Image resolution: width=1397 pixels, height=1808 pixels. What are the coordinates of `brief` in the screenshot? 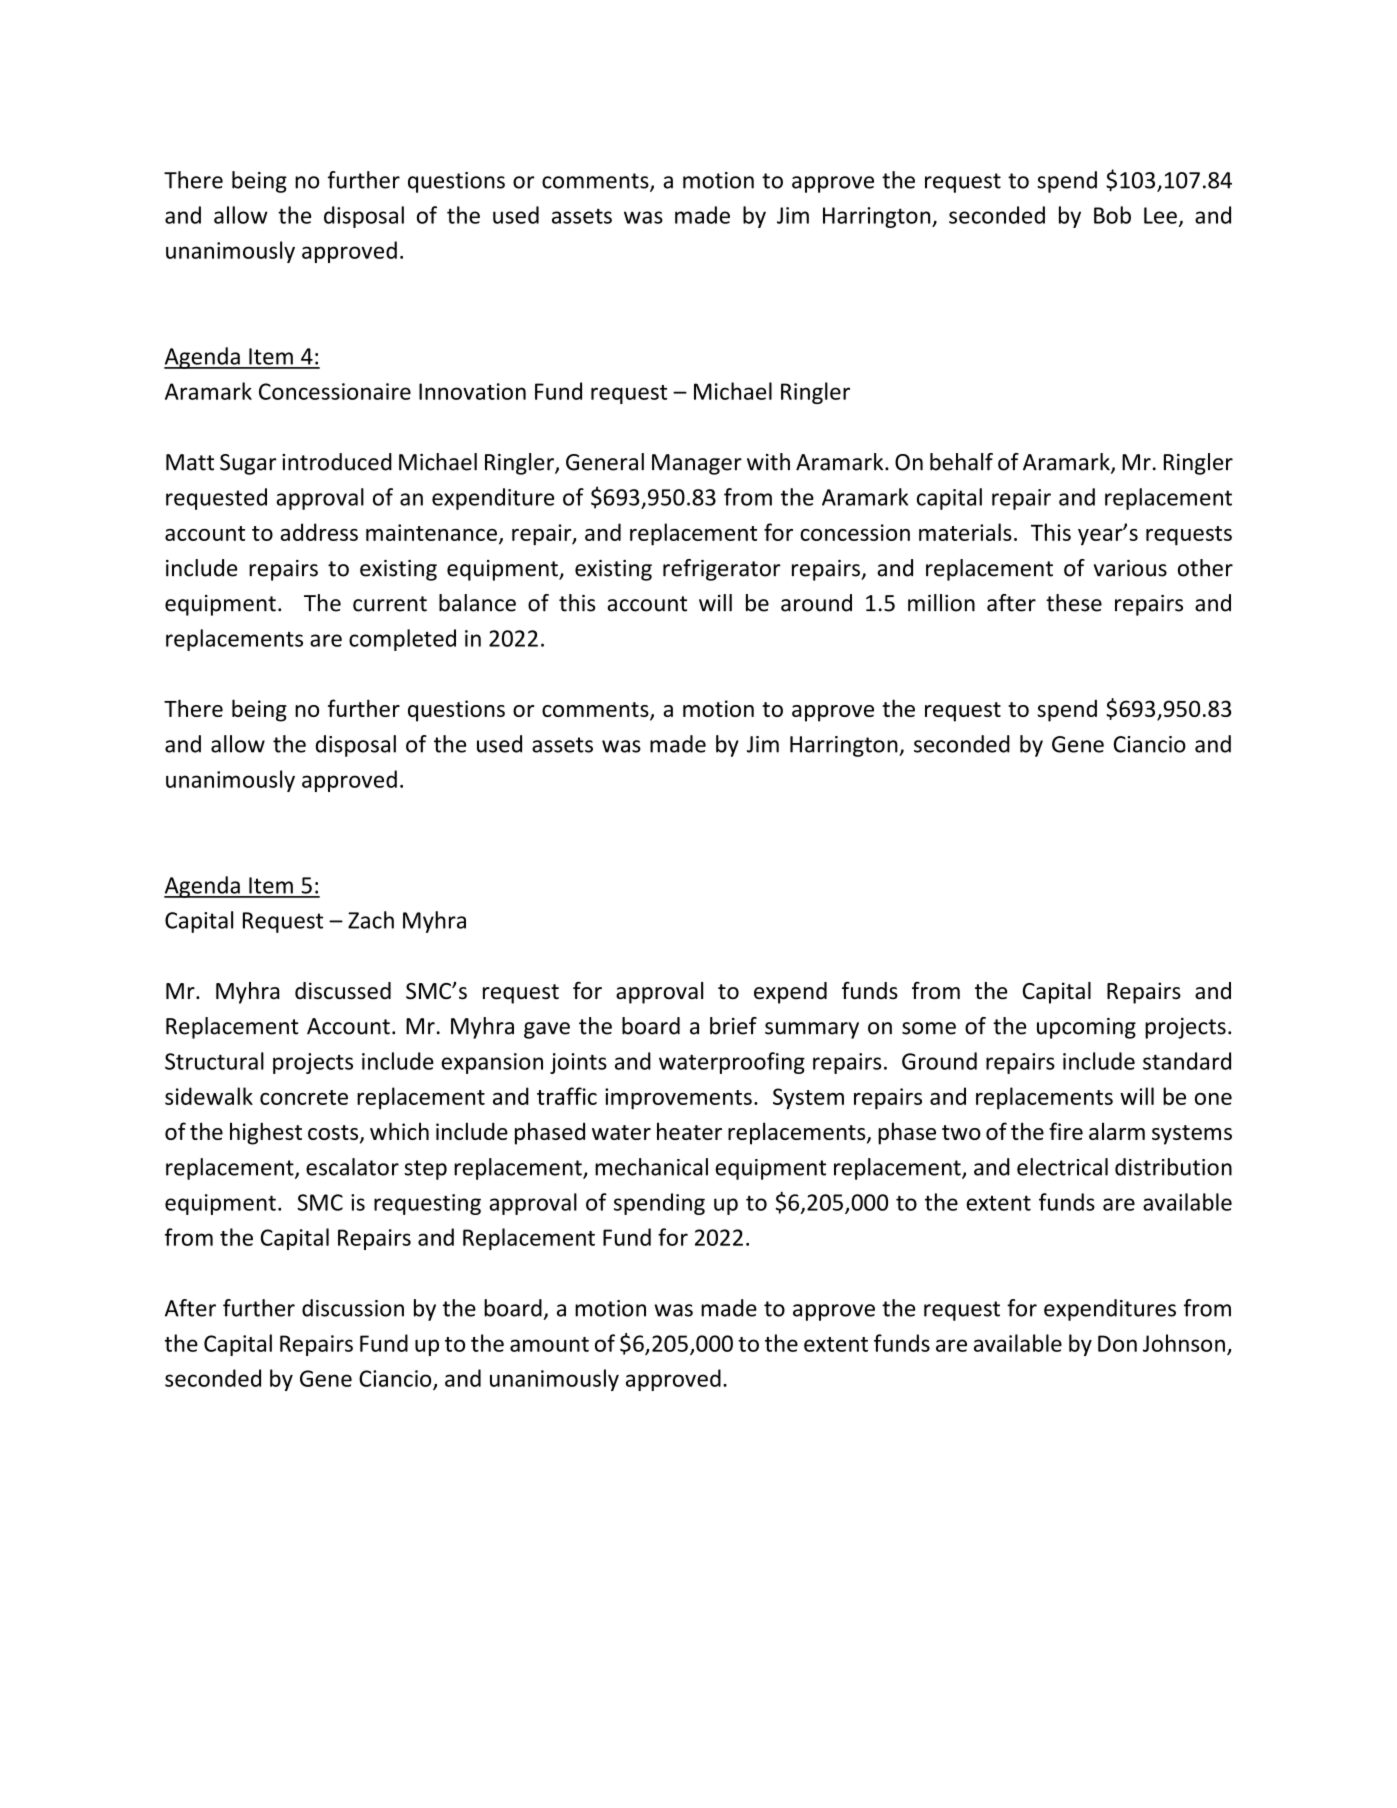 It's located at (733, 1026).
